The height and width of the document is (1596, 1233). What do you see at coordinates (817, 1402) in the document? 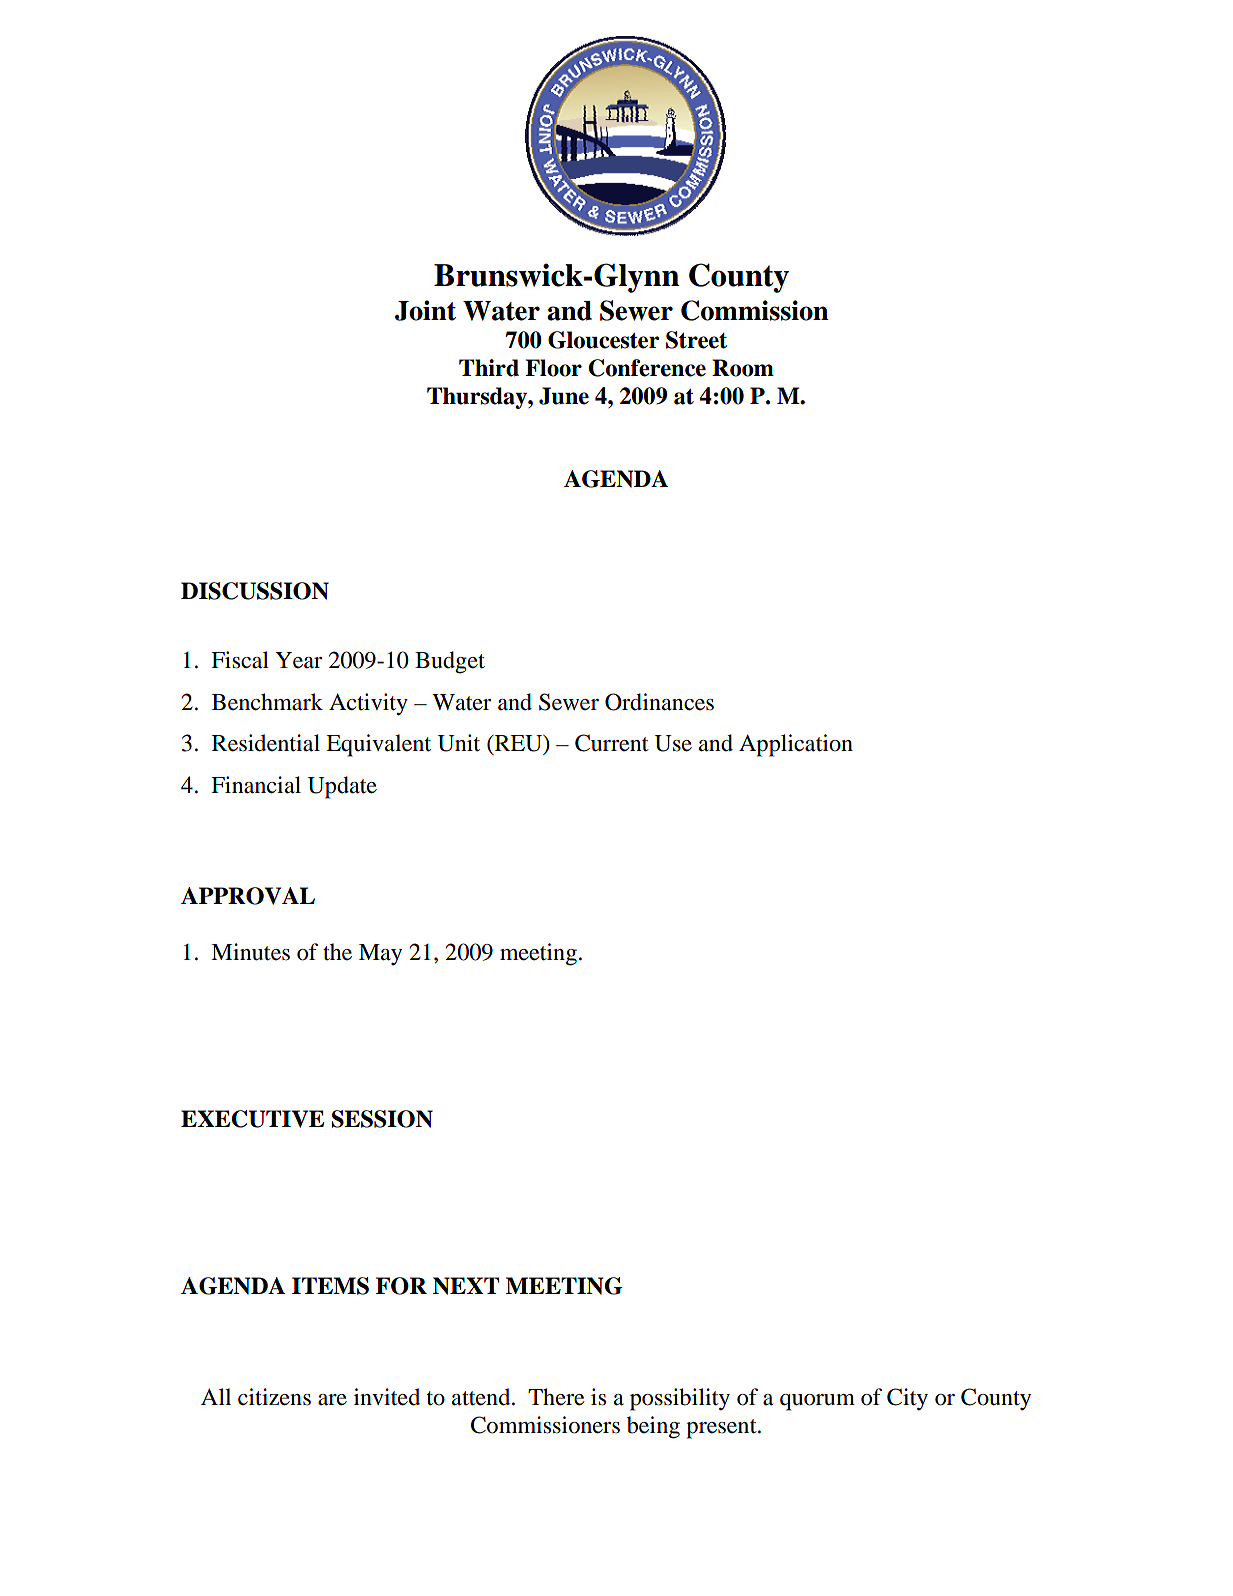
I see `quorum` at bounding box center [817, 1402].
